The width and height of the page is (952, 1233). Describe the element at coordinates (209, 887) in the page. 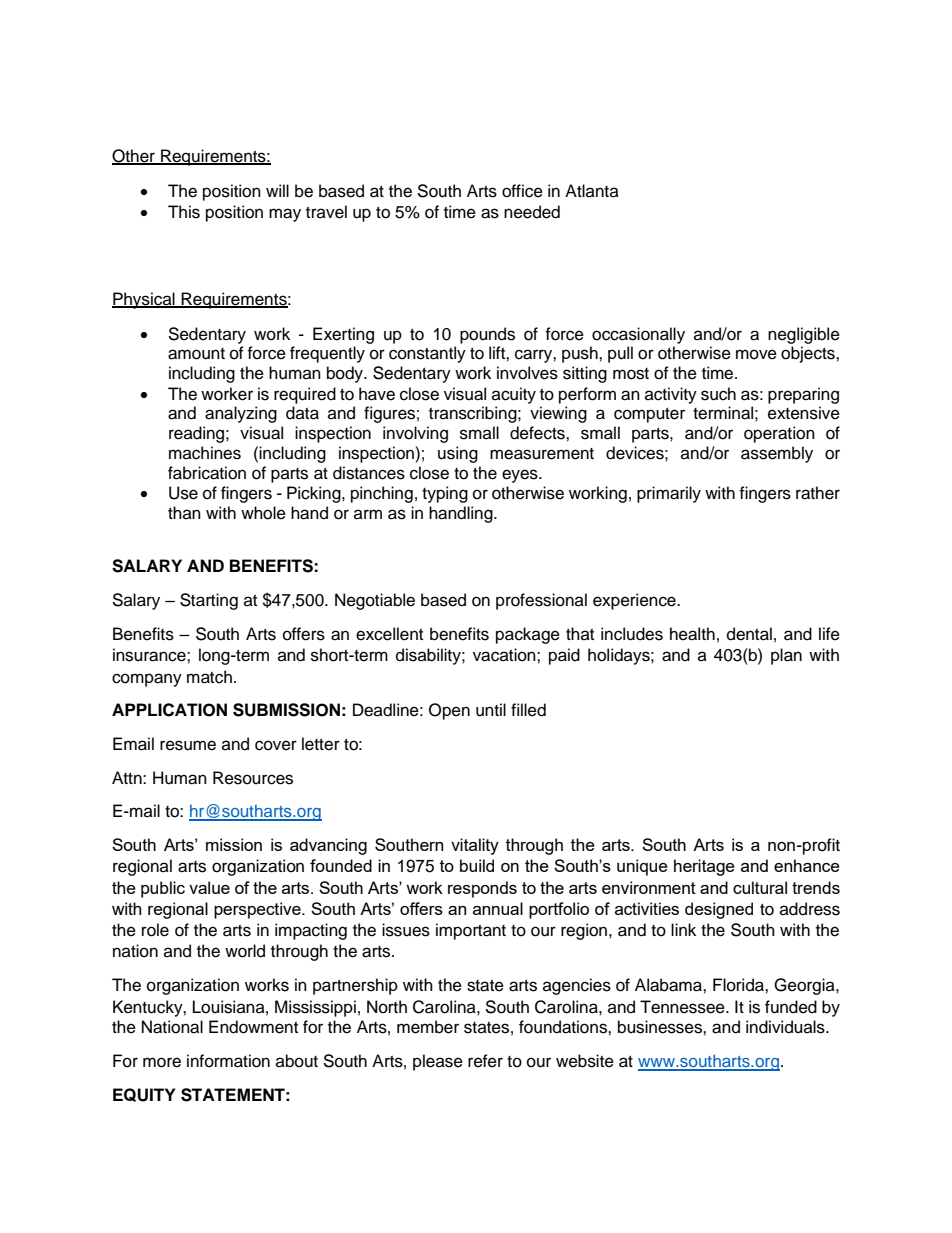

I see `value` at that location.
